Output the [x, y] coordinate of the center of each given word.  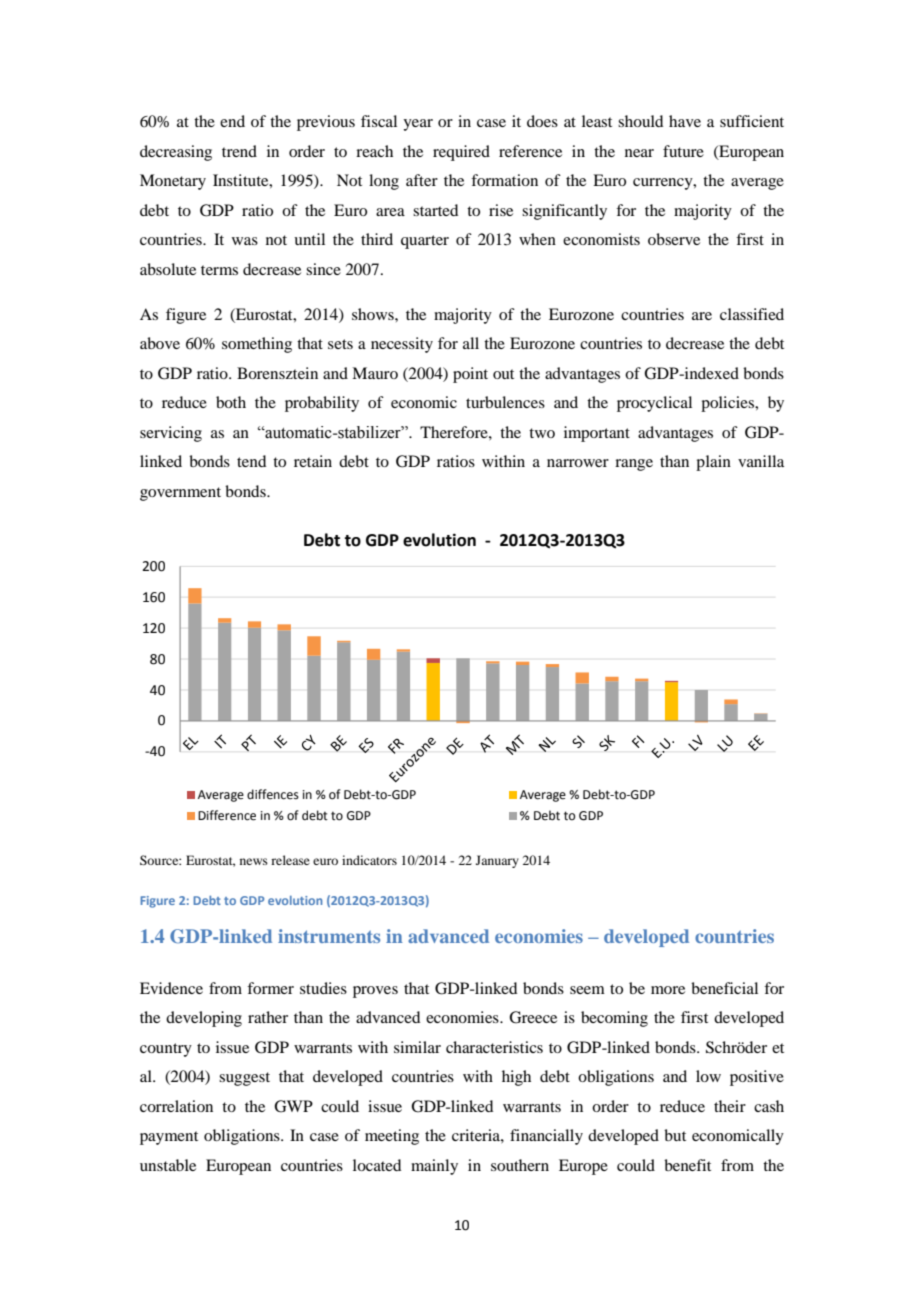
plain [713, 463]
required [461, 153]
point [470, 375]
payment [169, 1138]
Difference [227, 815]
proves [375, 992]
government [180, 494]
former [270, 988]
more [668, 990]
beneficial [724, 988]
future [683, 151]
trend [239, 151]
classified [752, 314]
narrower [578, 463]
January [497, 861]
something [257, 345]
